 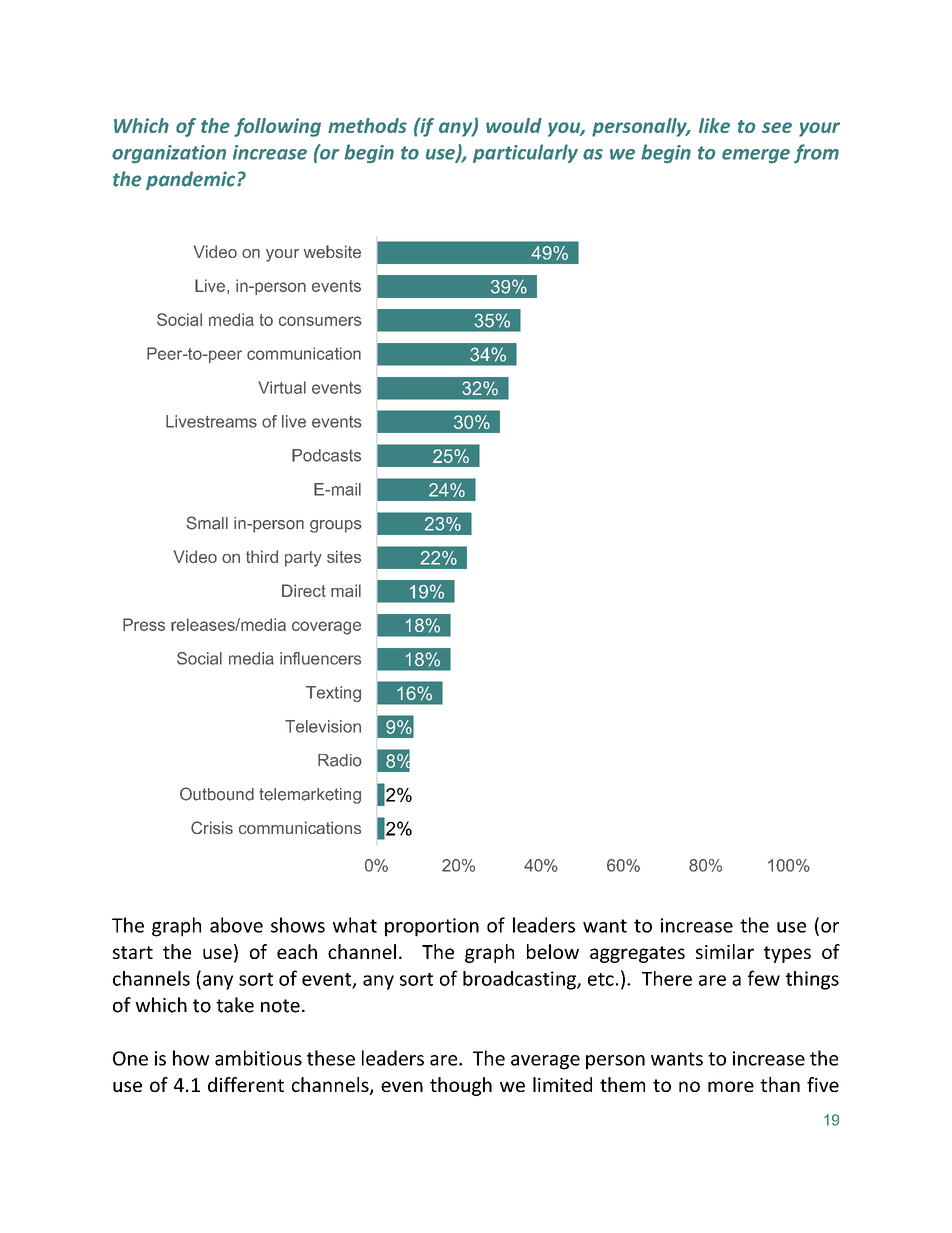 I want to click on pandemic, so click(x=192, y=180).
